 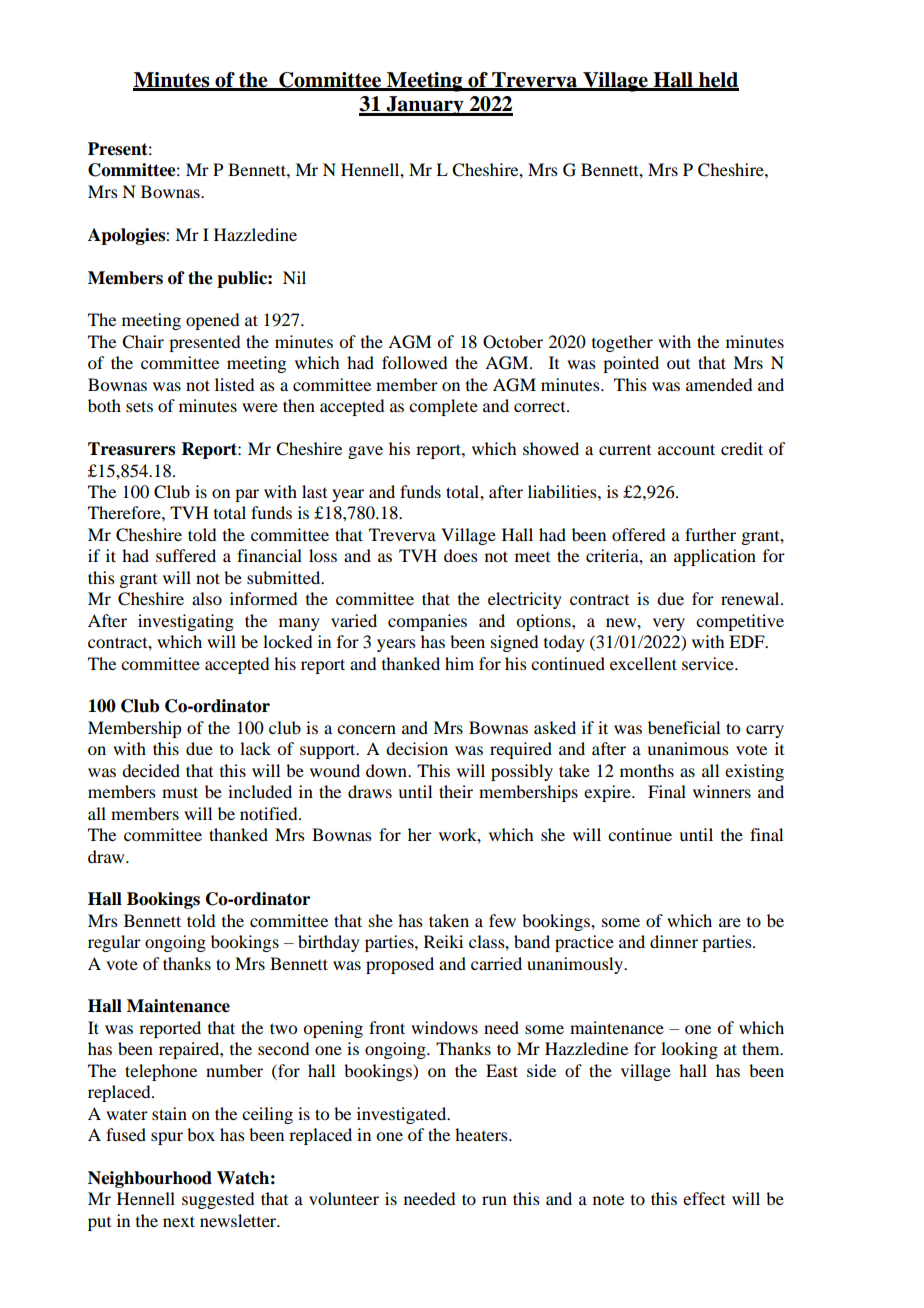 I want to click on Neighbourhood, so click(x=150, y=1179).
